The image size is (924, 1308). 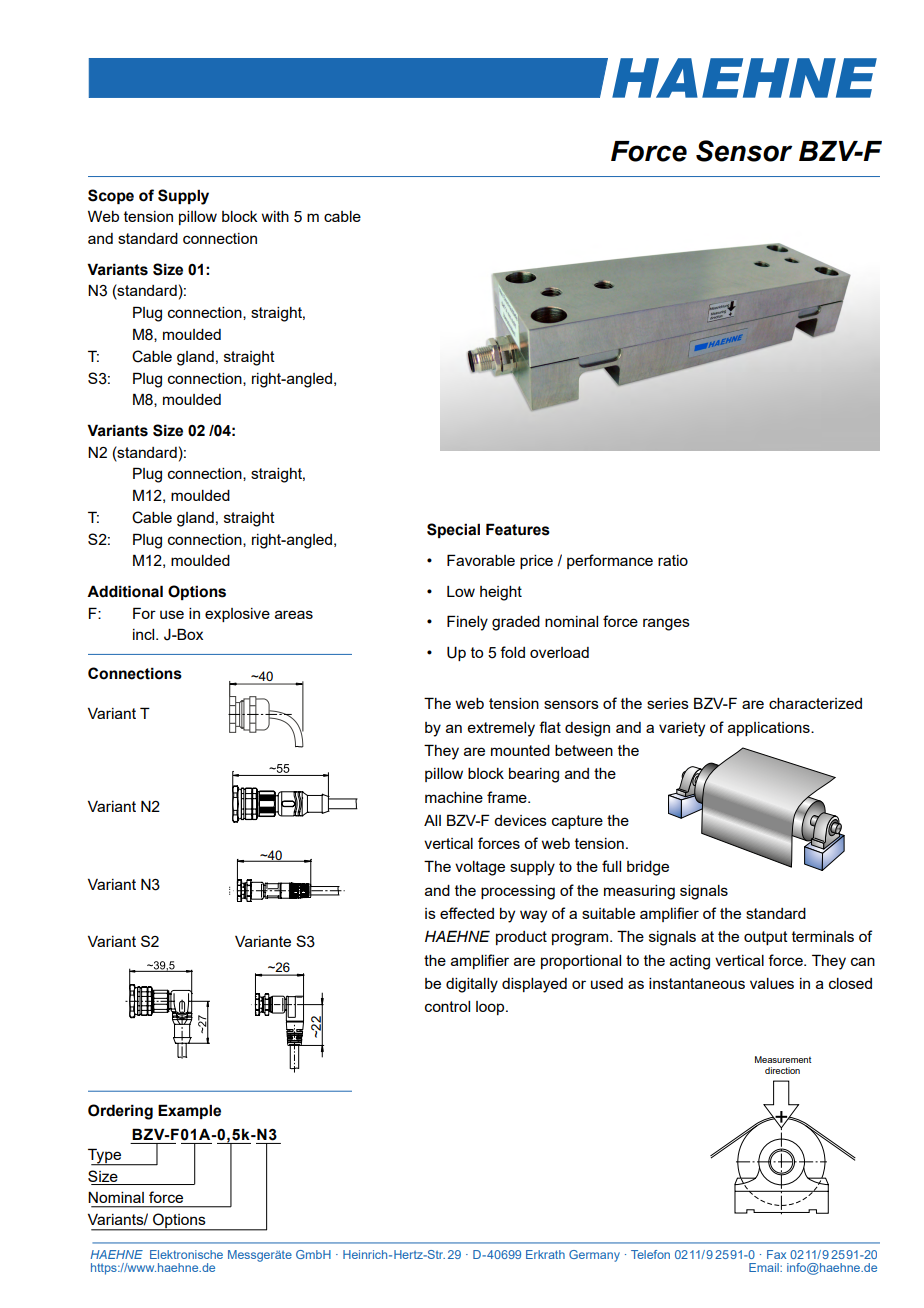 What do you see at coordinates (472, 985) in the screenshot?
I see `digitally` at bounding box center [472, 985].
